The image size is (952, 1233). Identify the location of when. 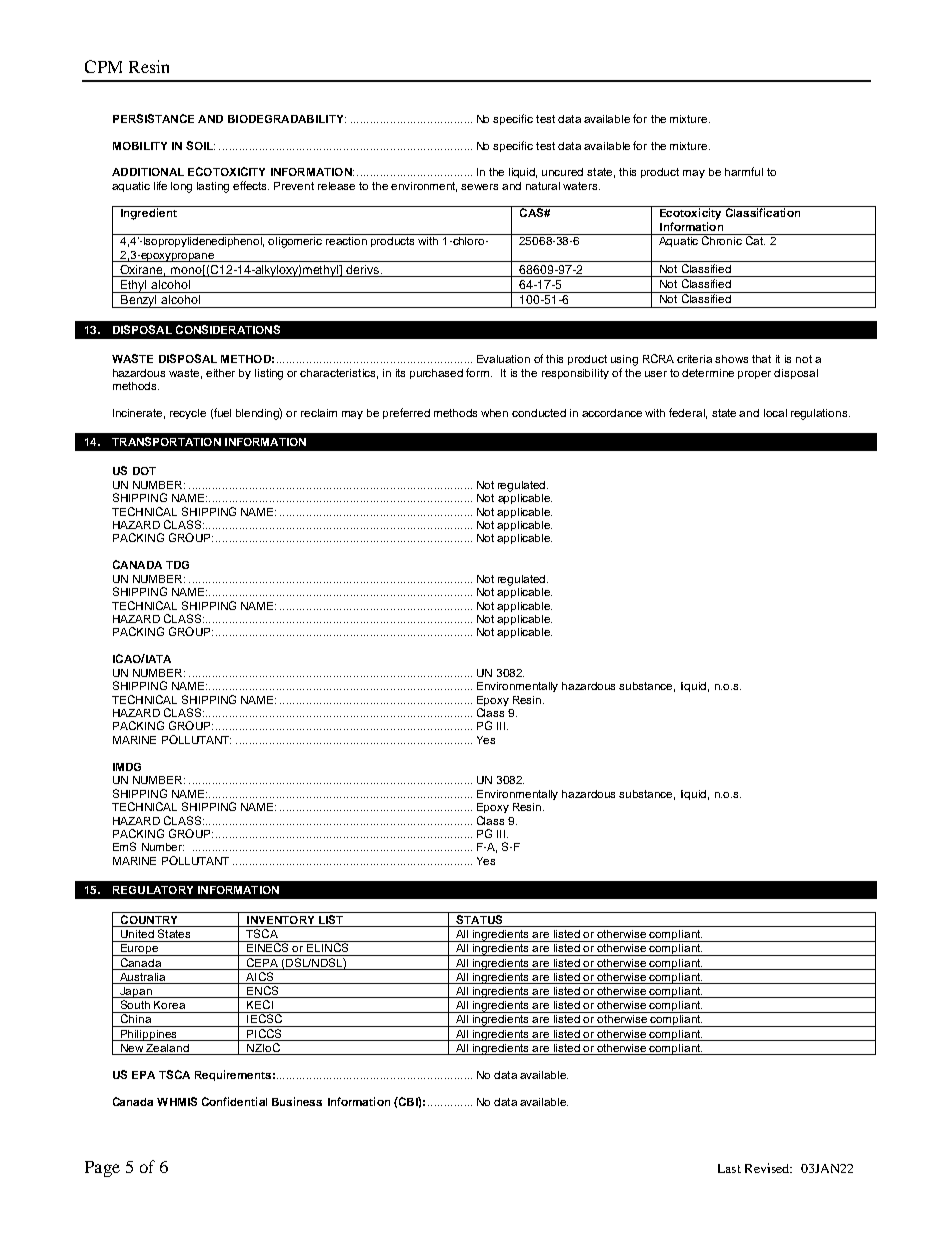
(494, 413).
